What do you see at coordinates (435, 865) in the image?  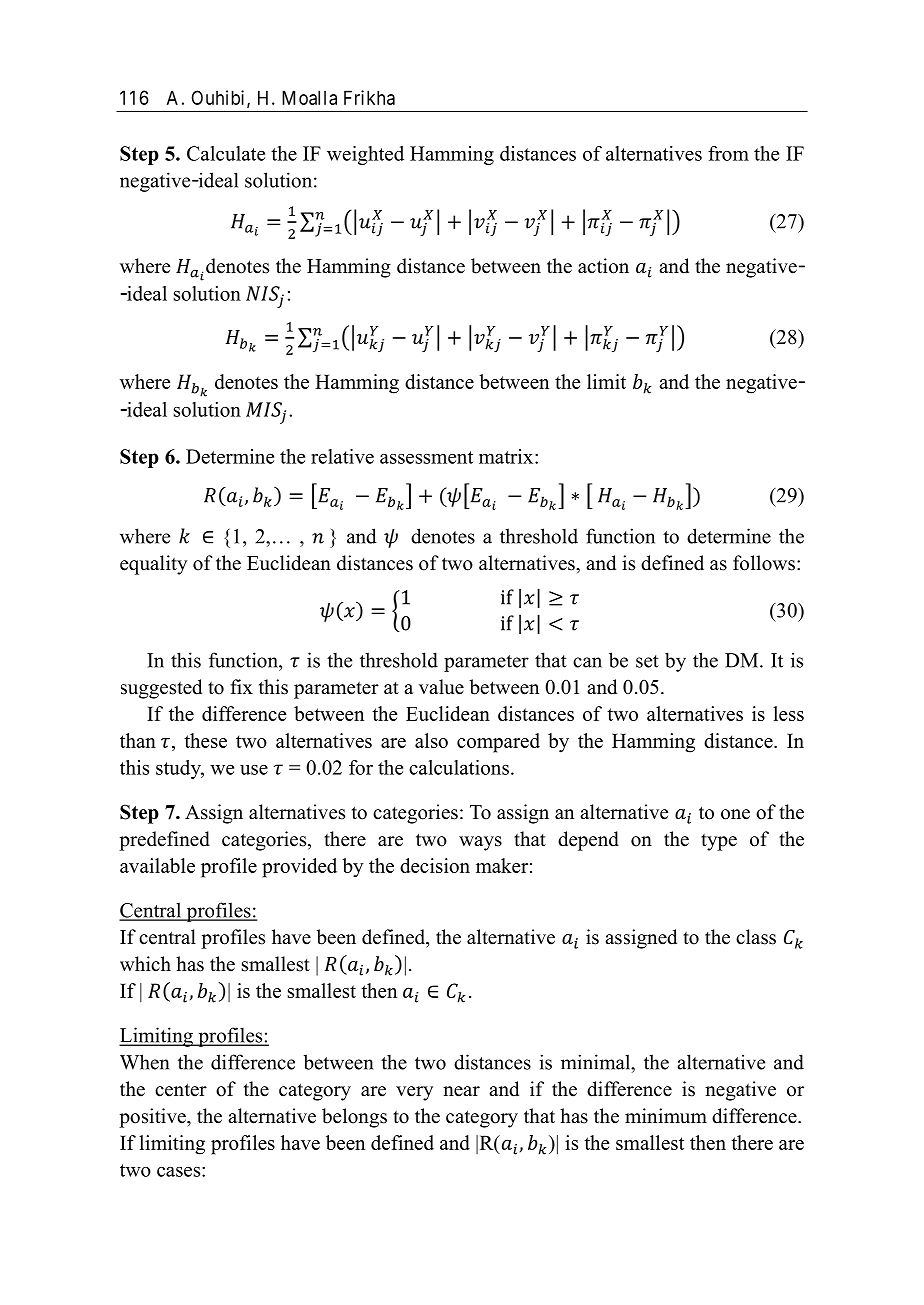 I see `decision` at bounding box center [435, 865].
